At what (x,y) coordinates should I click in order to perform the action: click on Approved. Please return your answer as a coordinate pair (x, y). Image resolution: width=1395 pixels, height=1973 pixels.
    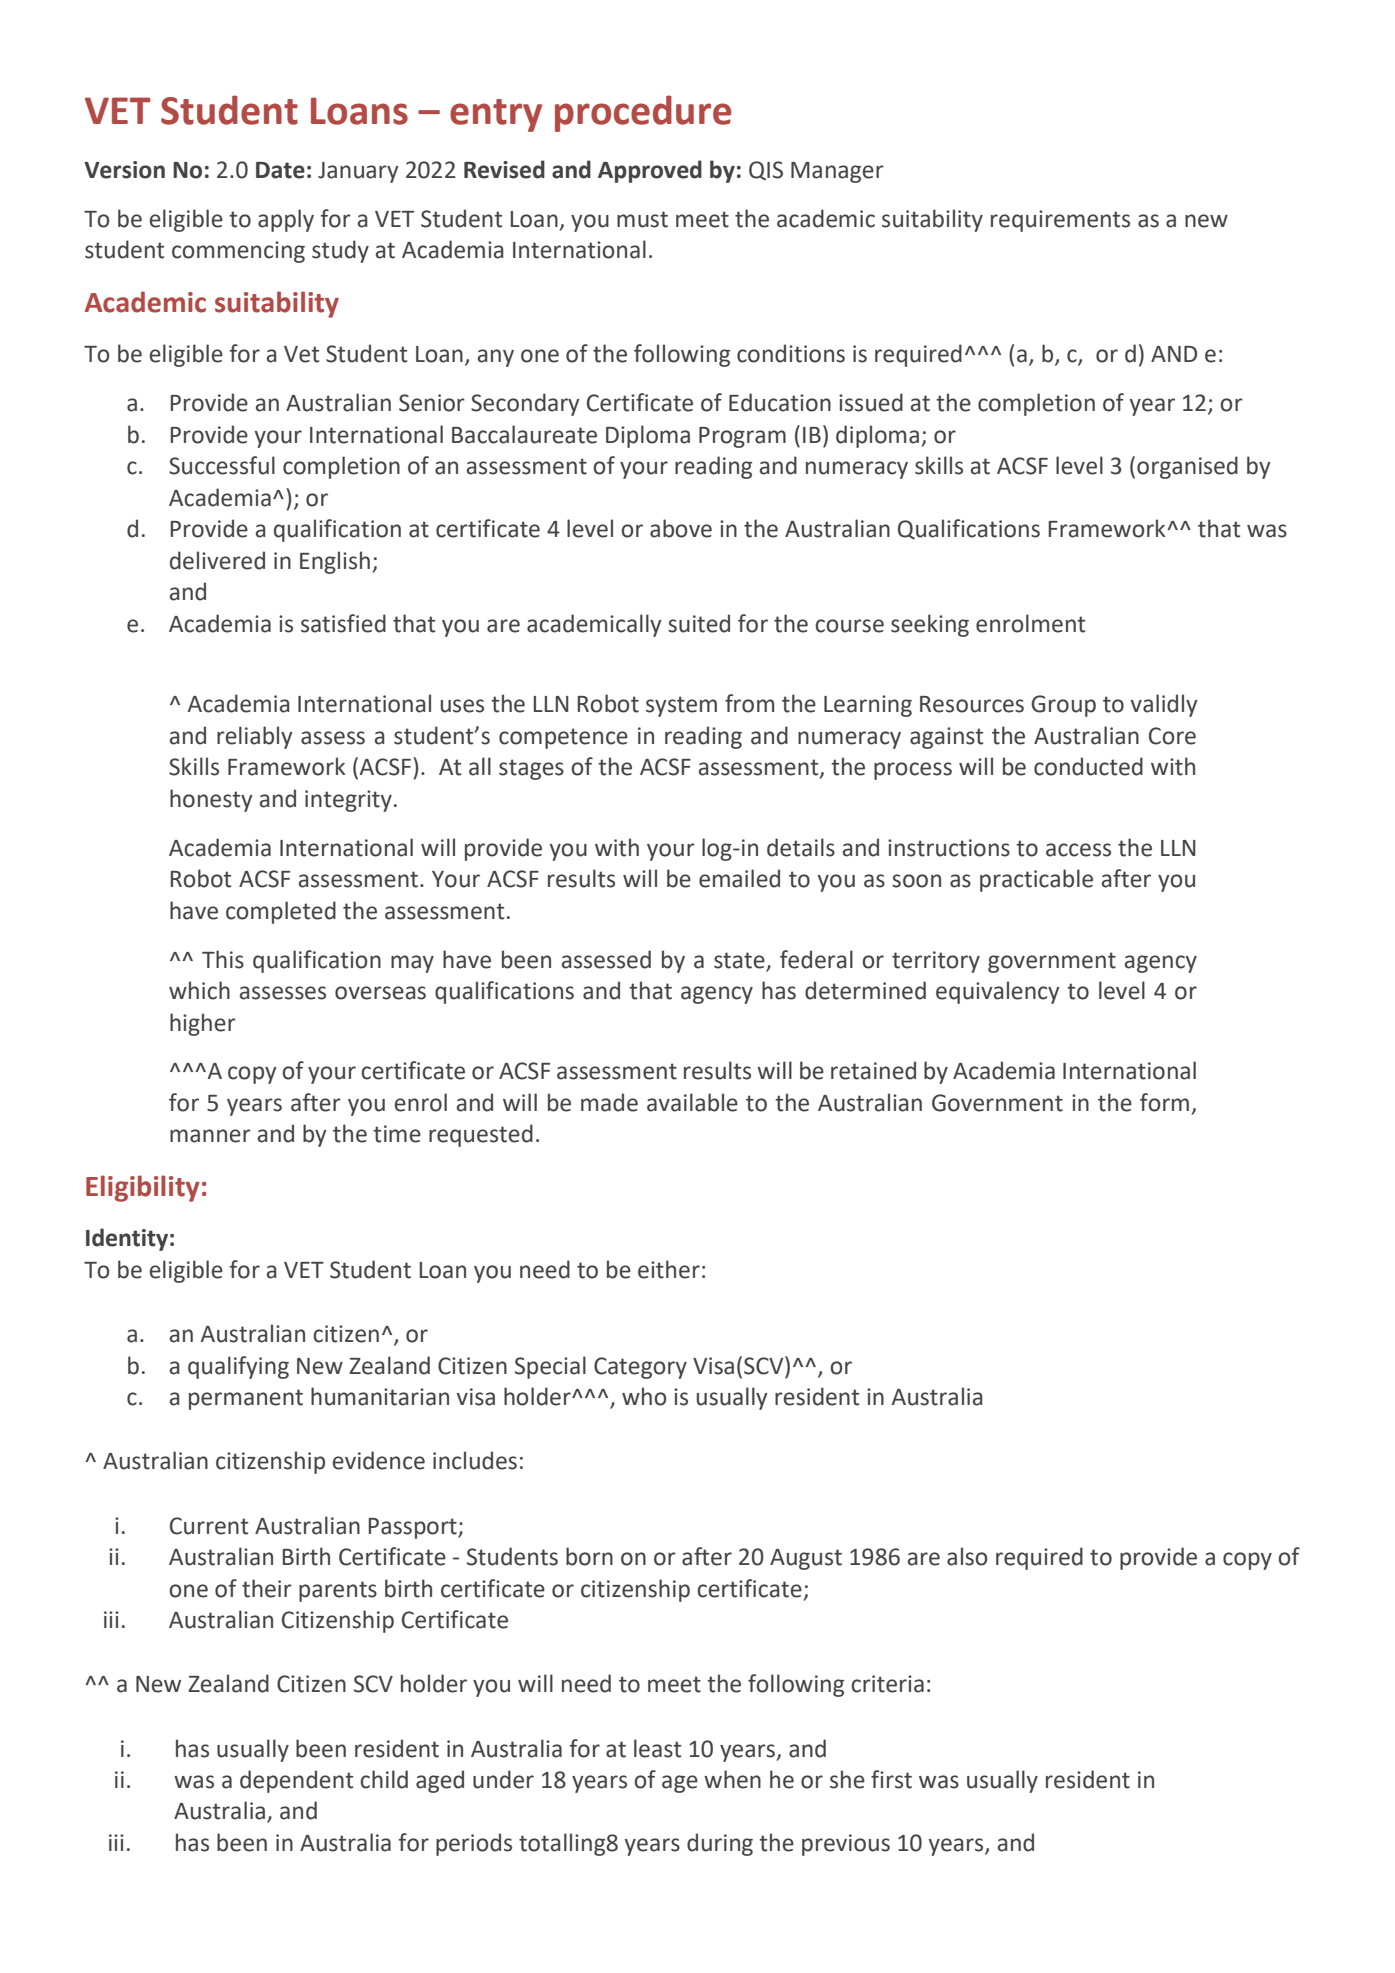
    Looking at the image, I should click on (650, 171).
